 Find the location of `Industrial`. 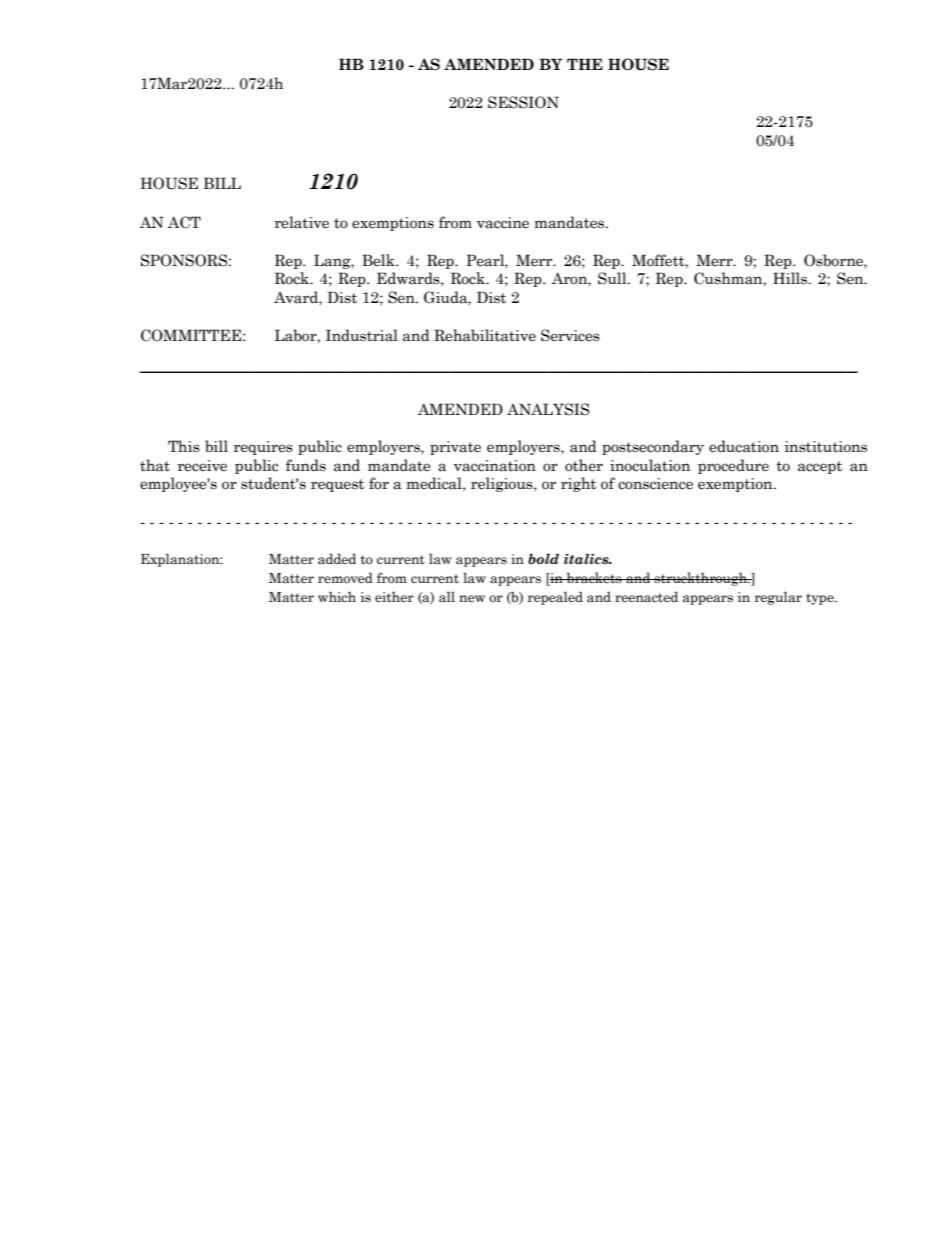

Industrial is located at coordinates (362, 335).
